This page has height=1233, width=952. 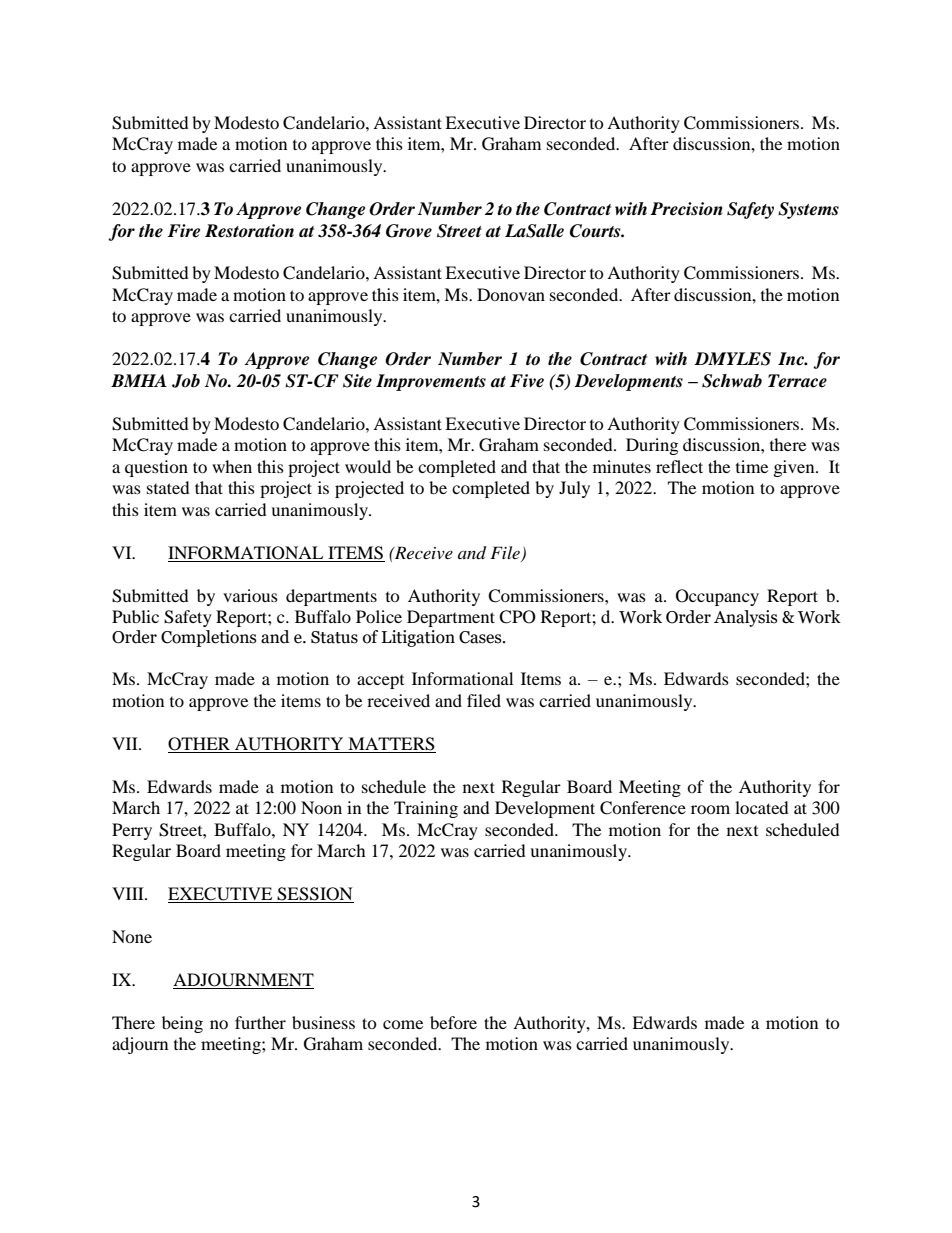 What do you see at coordinates (209, 638) in the page?
I see `Completions` at bounding box center [209, 638].
